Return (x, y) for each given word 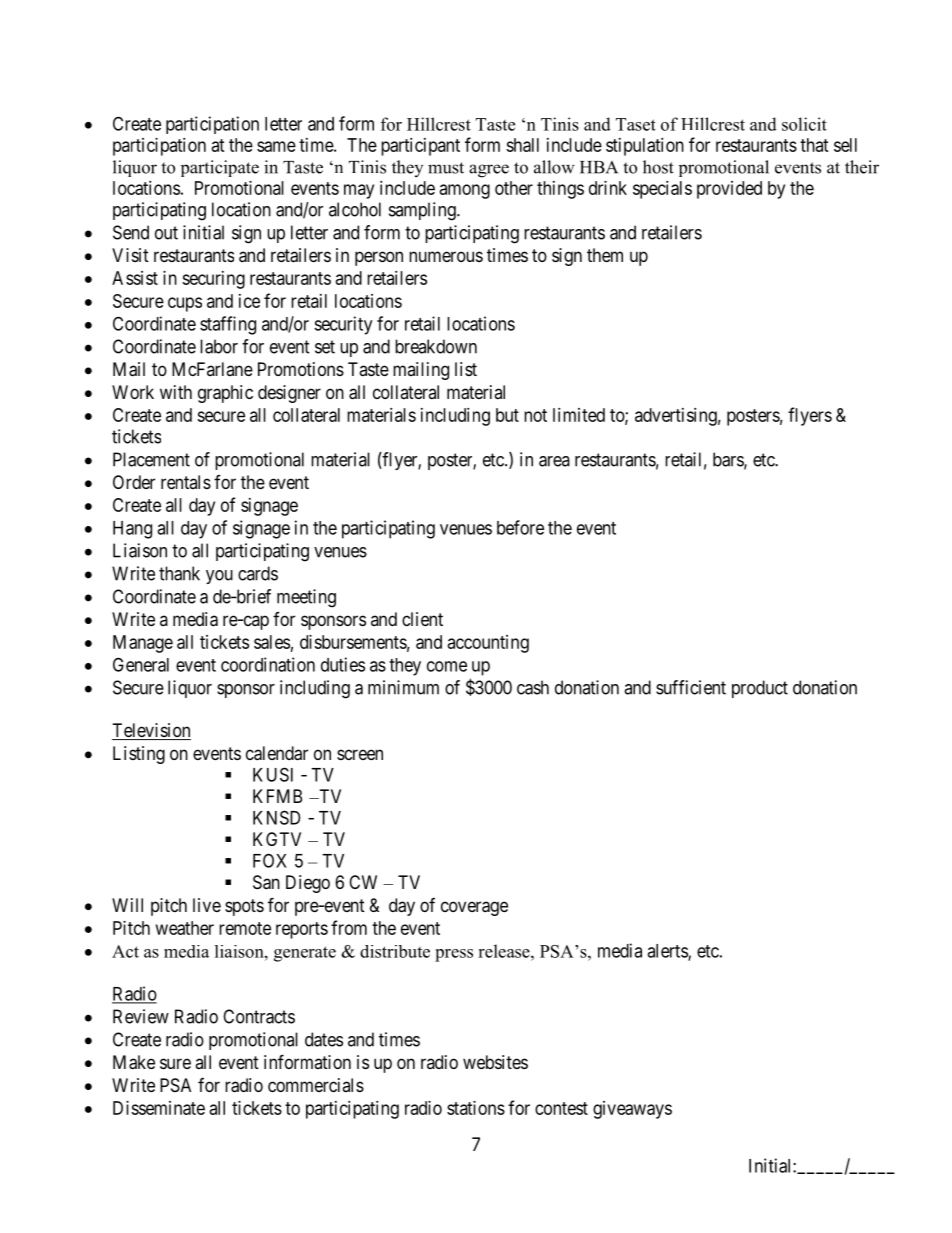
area (554, 461)
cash (533, 687)
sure (175, 1063)
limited (579, 415)
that (814, 145)
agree (489, 171)
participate (220, 168)
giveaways (632, 1110)
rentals (186, 482)
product (760, 689)
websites (495, 1062)
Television (151, 731)
